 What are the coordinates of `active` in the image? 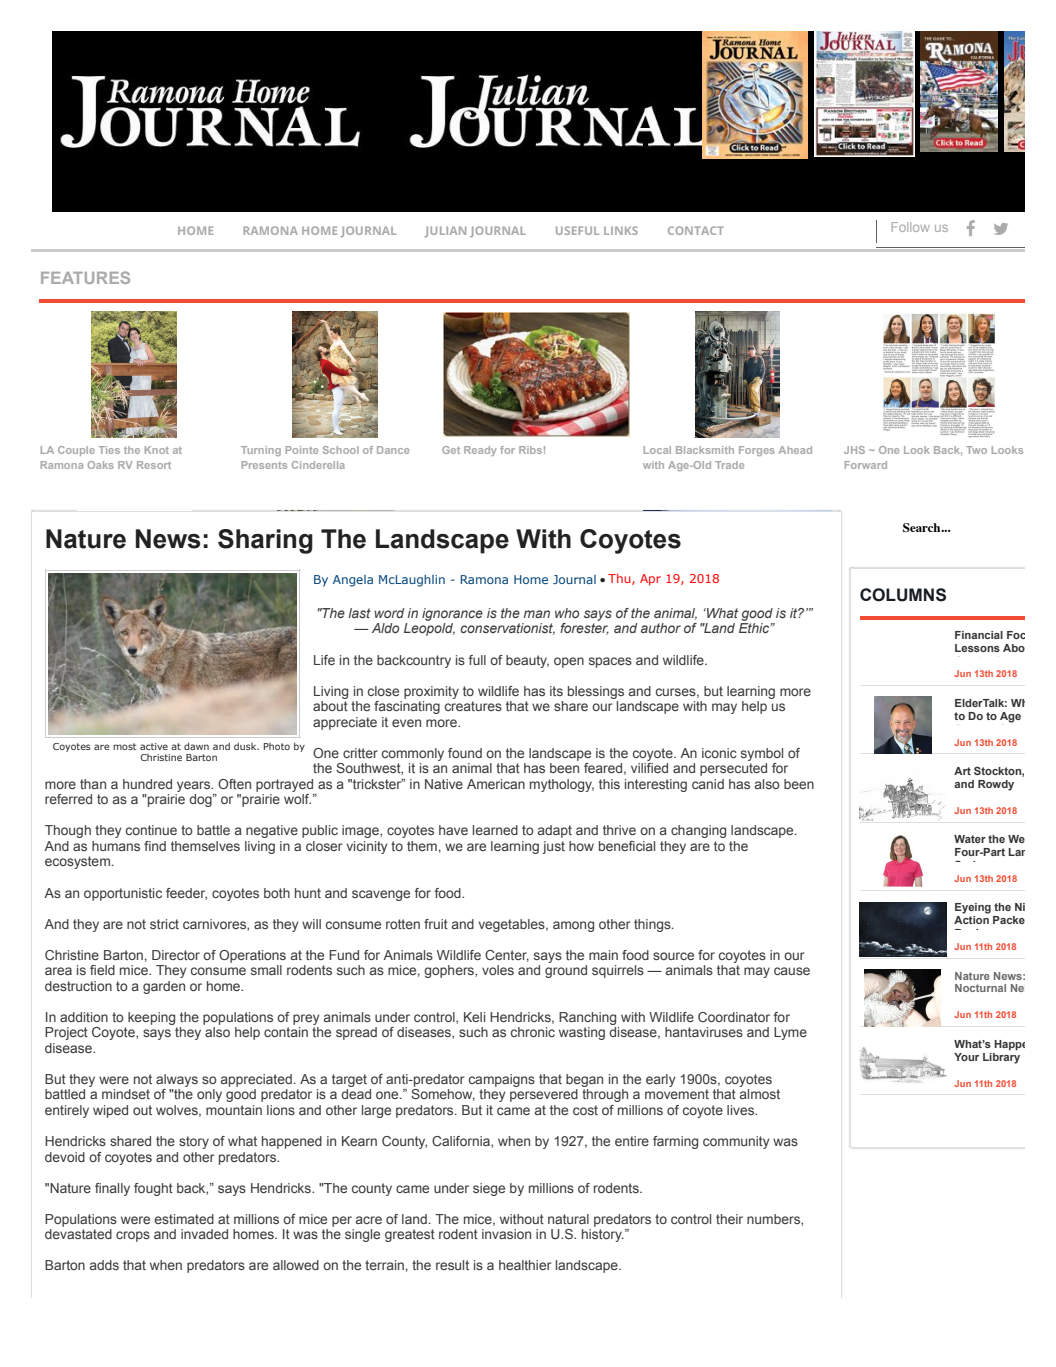 It's located at (154, 746).
